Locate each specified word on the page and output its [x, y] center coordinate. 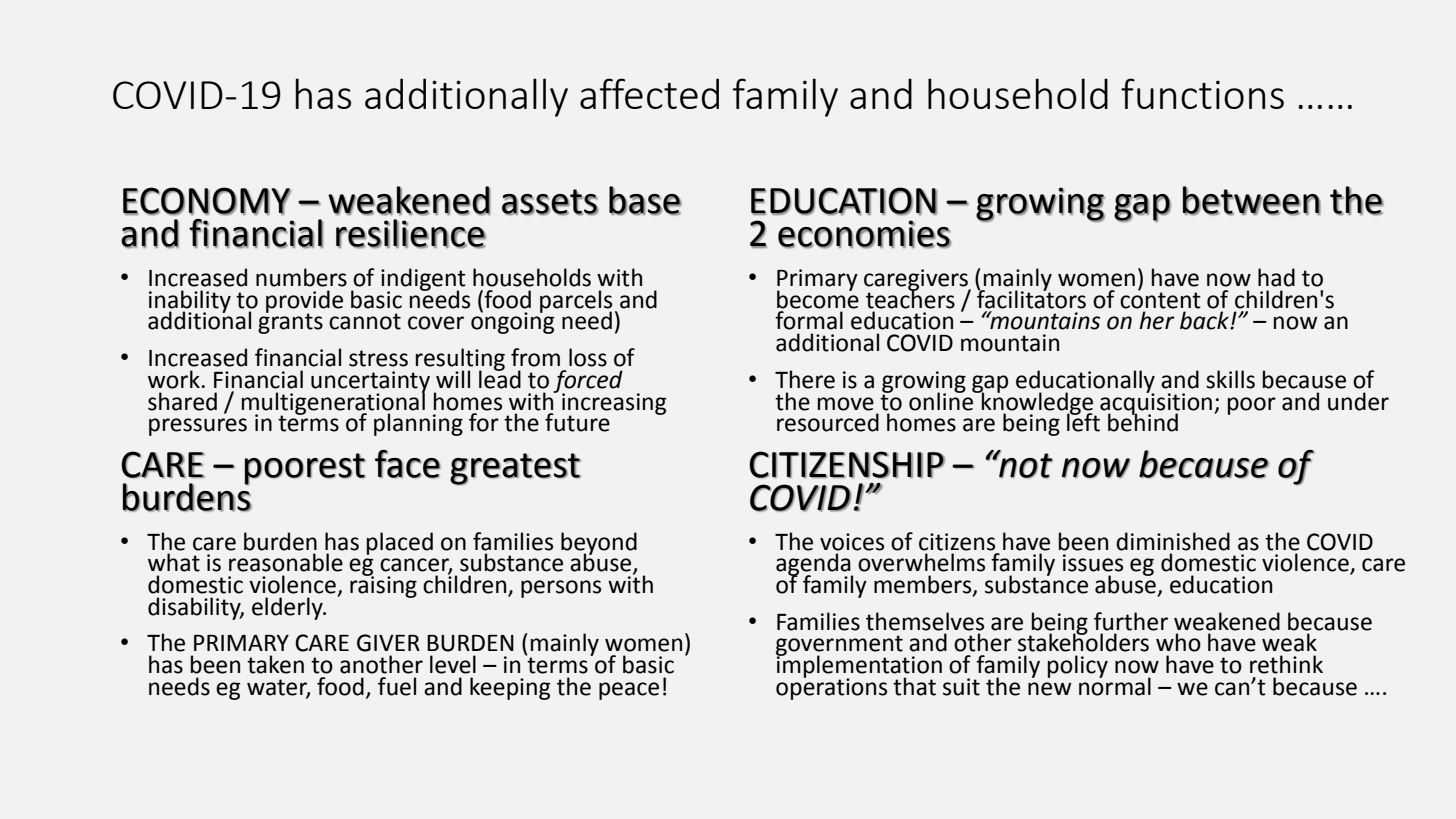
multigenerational [333, 403]
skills [1230, 379]
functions [1202, 93]
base [645, 200]
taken [275, 664]
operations [831, 687]
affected [649, 93]
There [805, 379]
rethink [1286, 664]
